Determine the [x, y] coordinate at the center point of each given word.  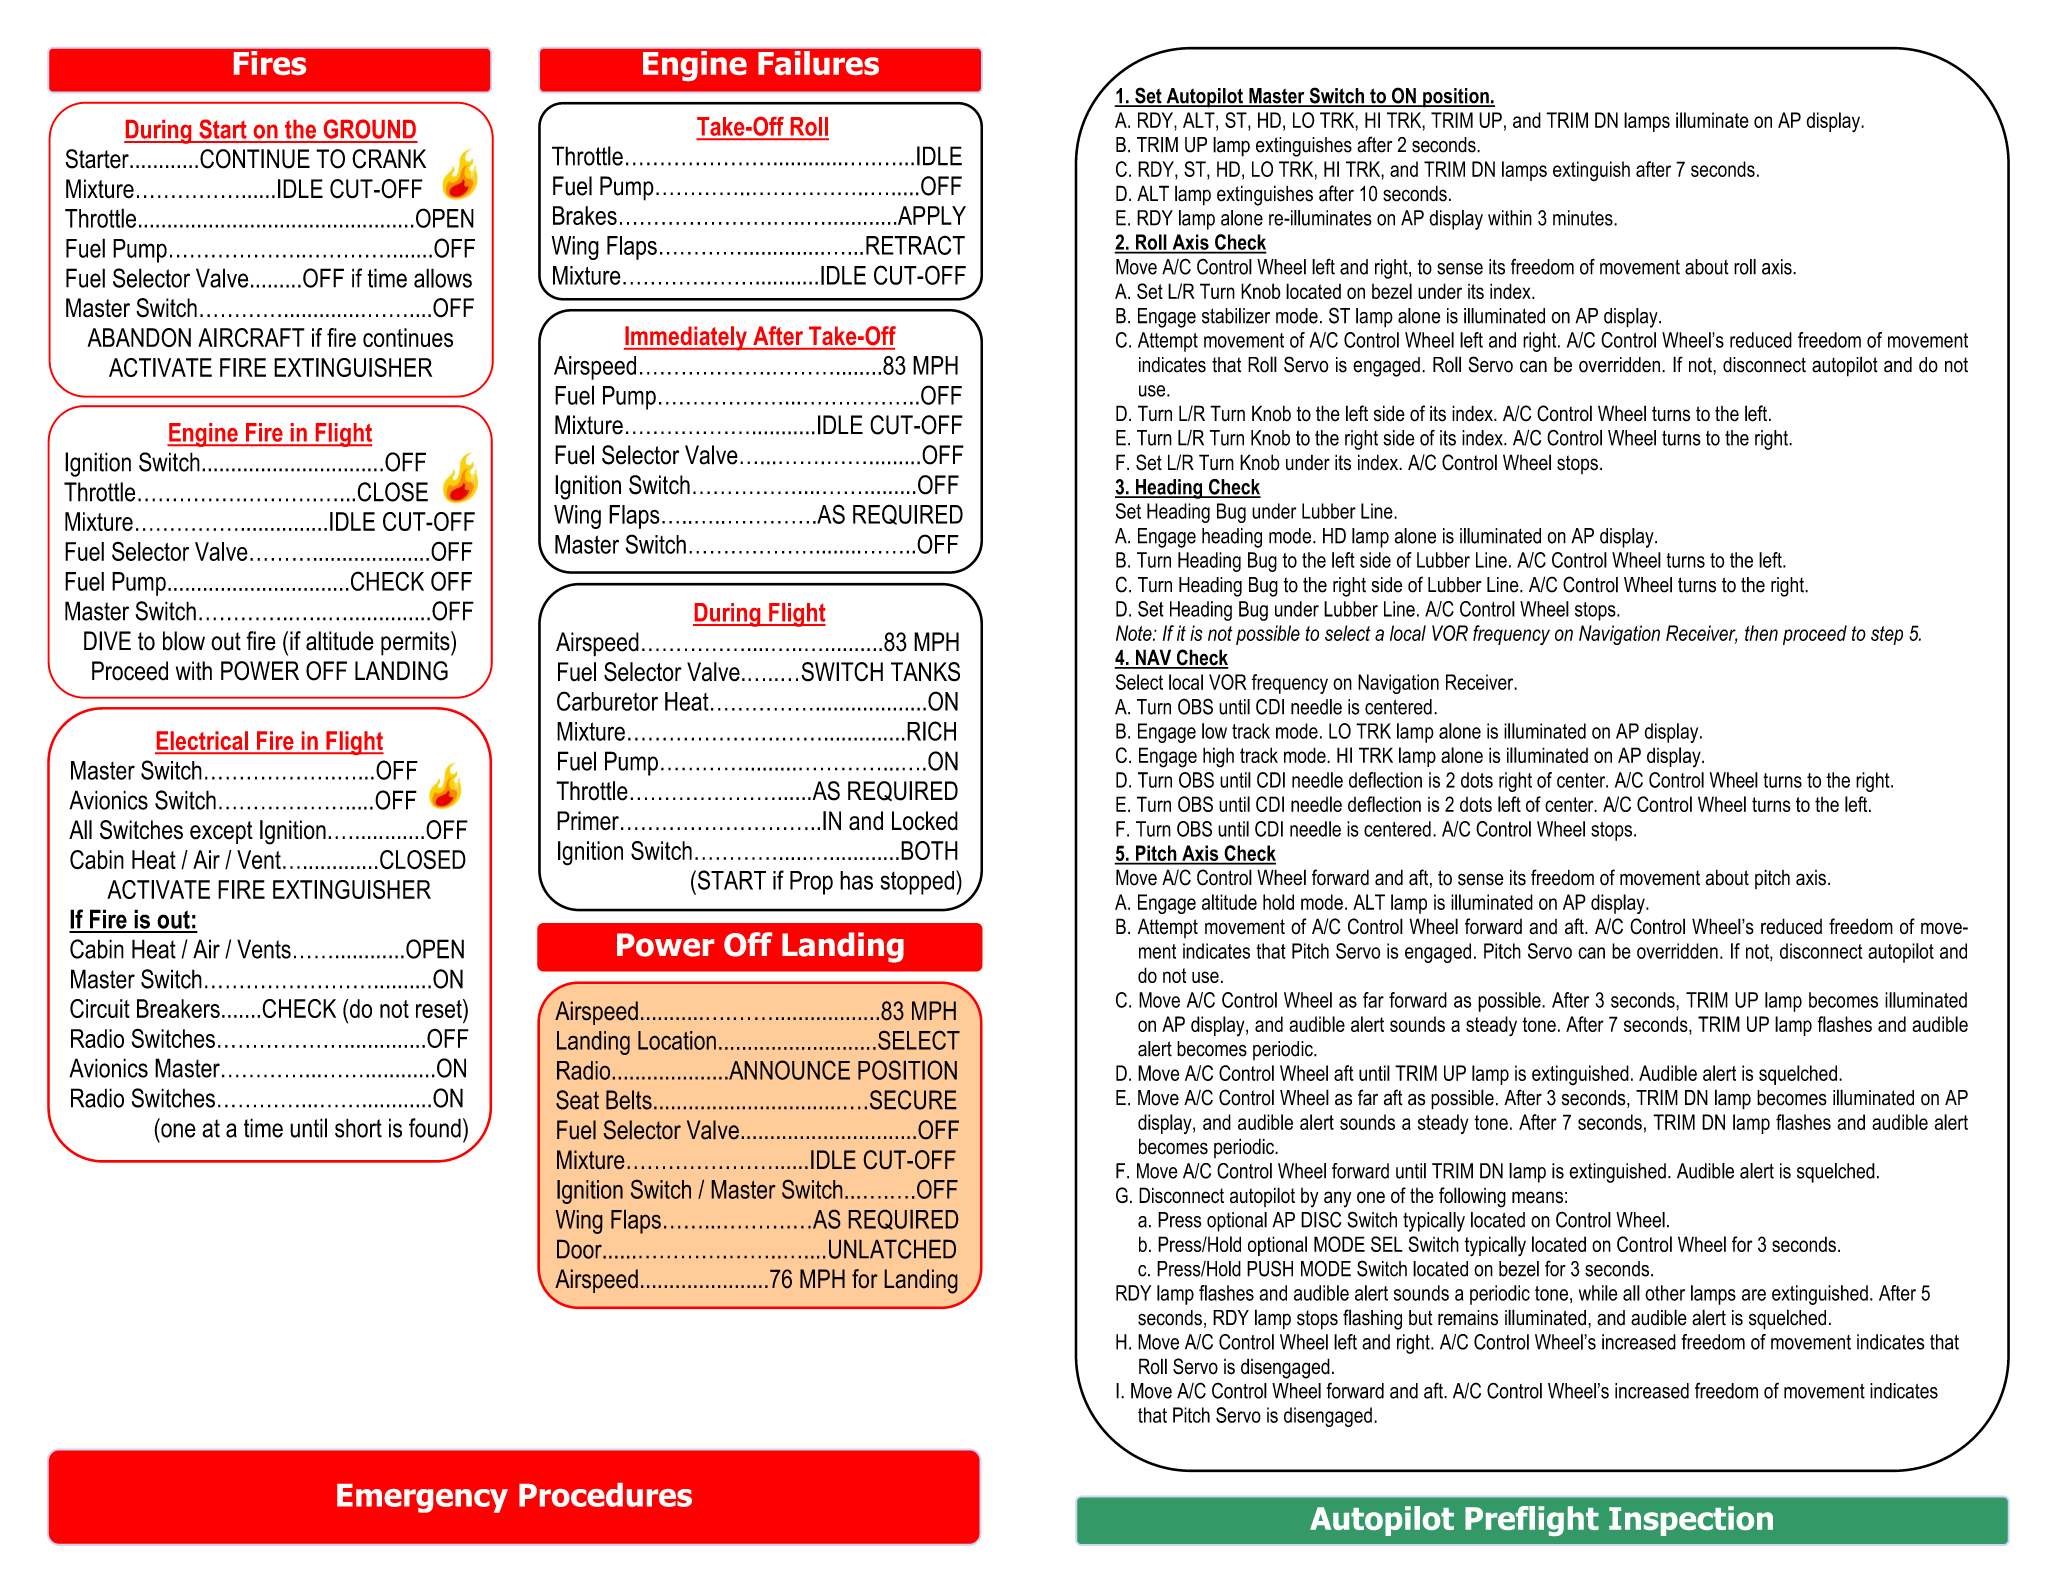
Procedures [605, 1495]
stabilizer [1236, 316]
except [221, 832]
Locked [925, 821]
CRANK [389, 159]
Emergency [422, 1498]
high [1218, 757]
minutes [1584, 218]
